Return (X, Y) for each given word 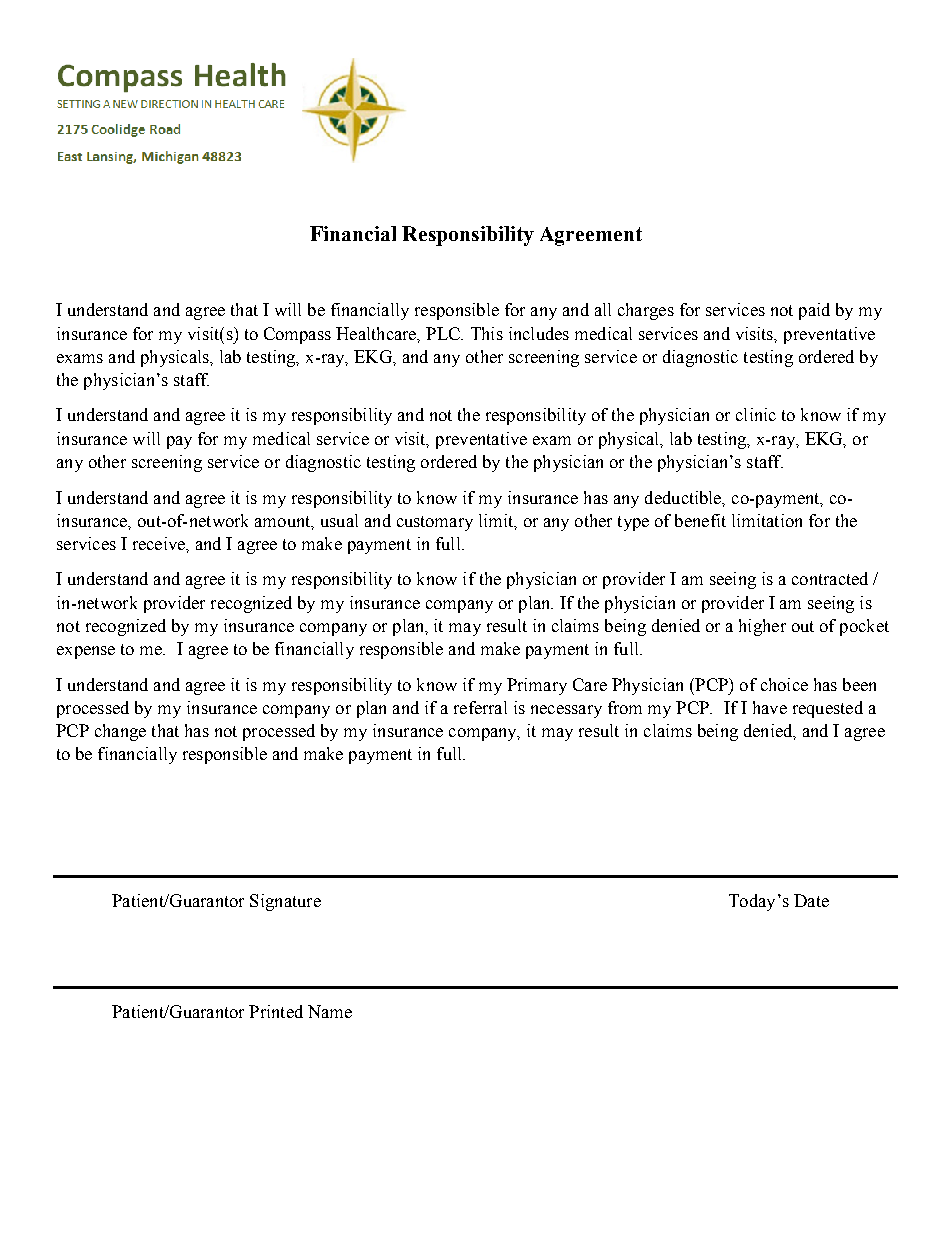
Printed (276, 1011)
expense (86, 652)
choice (784, 684)
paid (814, 311)
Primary (537, 686)
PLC (444, 333)
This (487, 333)
